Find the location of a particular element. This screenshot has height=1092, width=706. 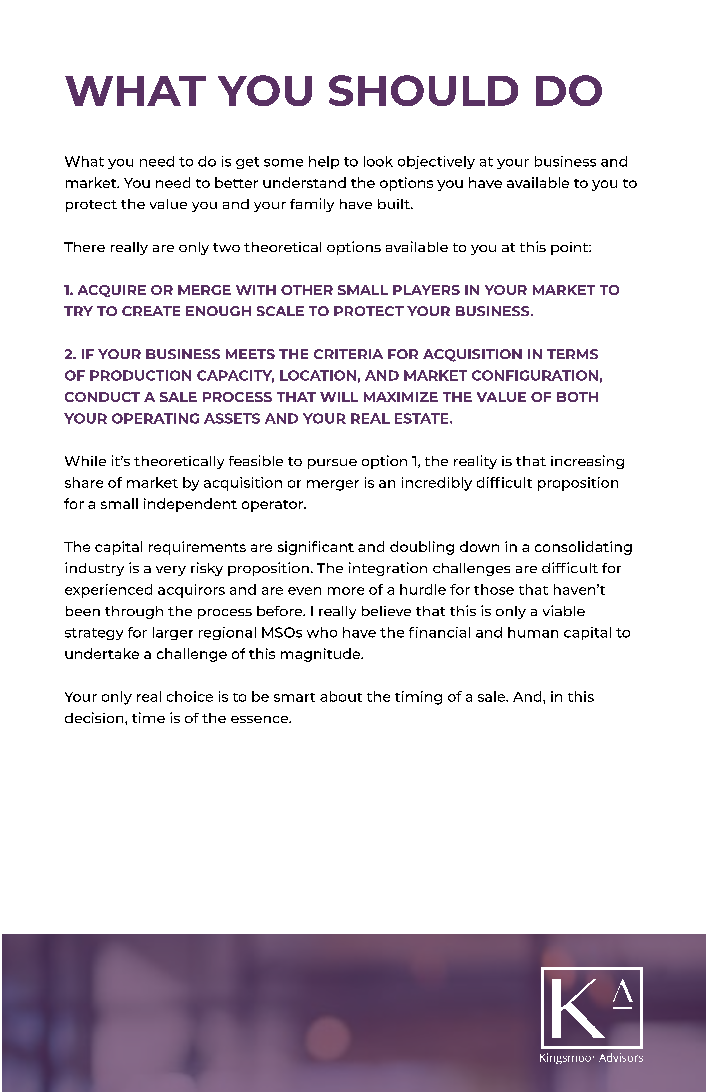

PRODUCTION is located at coordinates (140, 375).
